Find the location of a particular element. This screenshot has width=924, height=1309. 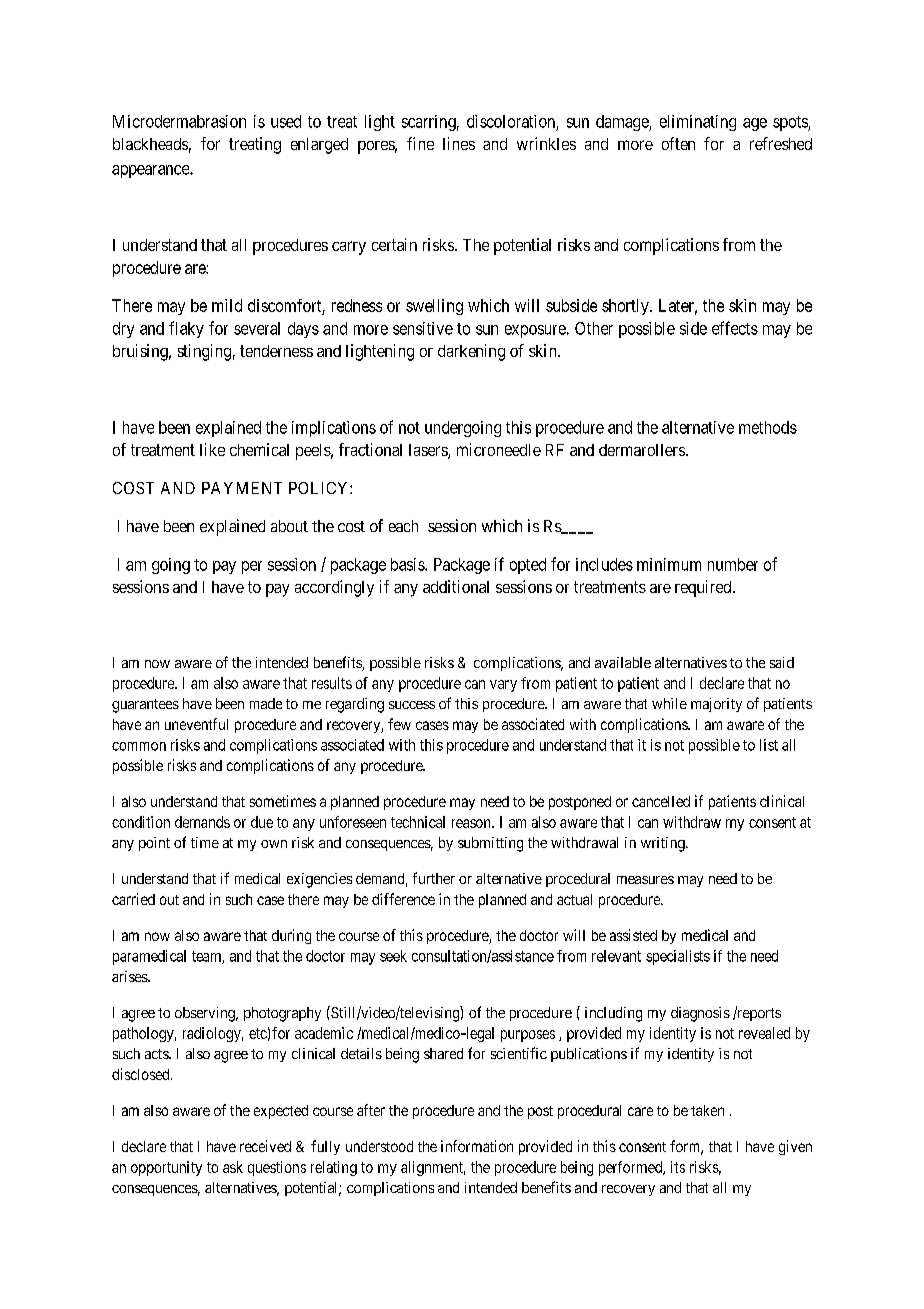

Microdermabrasion is located at coordinates (179, 121).
